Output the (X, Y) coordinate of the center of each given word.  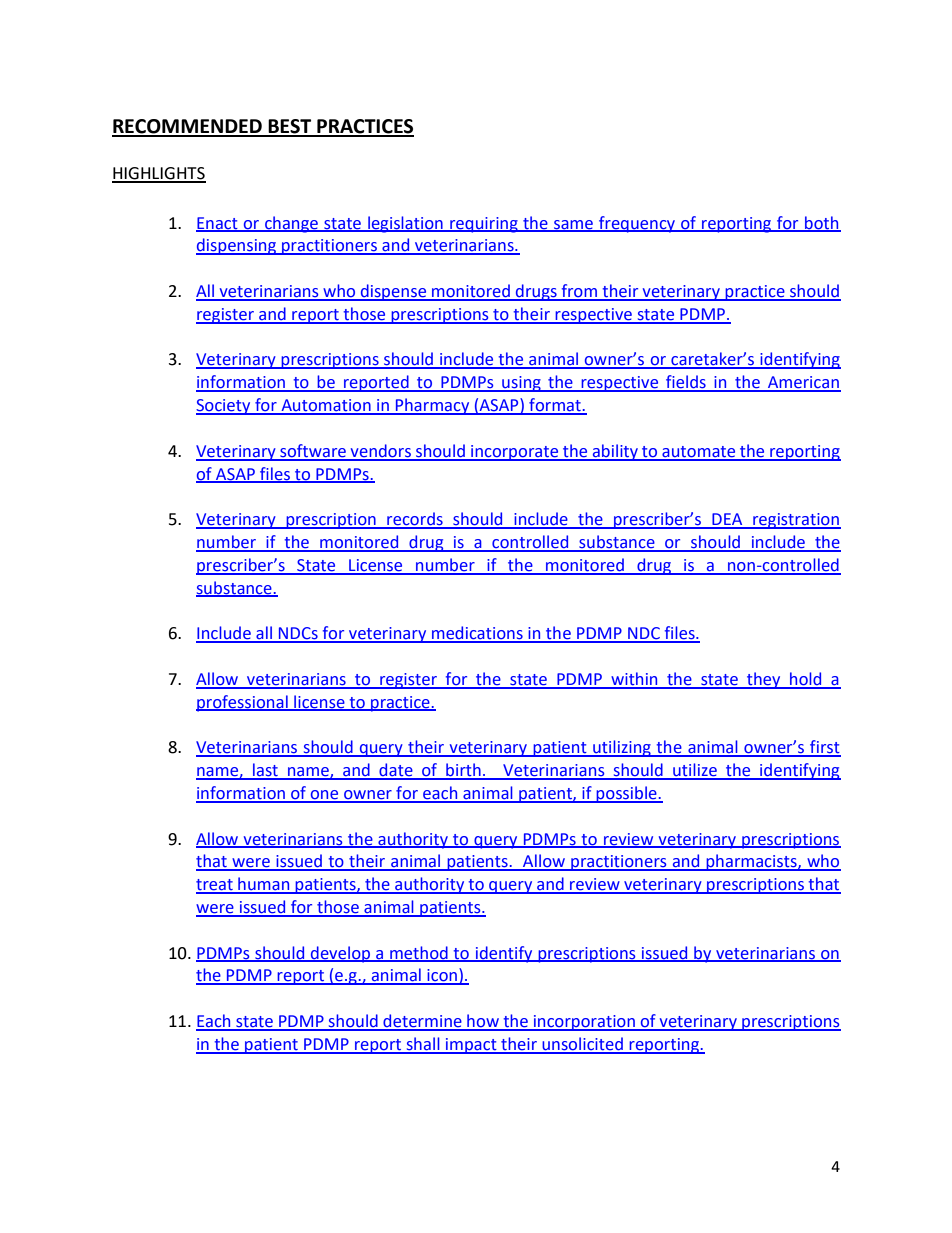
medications (477, 634)
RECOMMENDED (188, 127)
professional (243, 703)
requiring (484, 225)
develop (341, 954)
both (822, 223)
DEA (727, 520)
